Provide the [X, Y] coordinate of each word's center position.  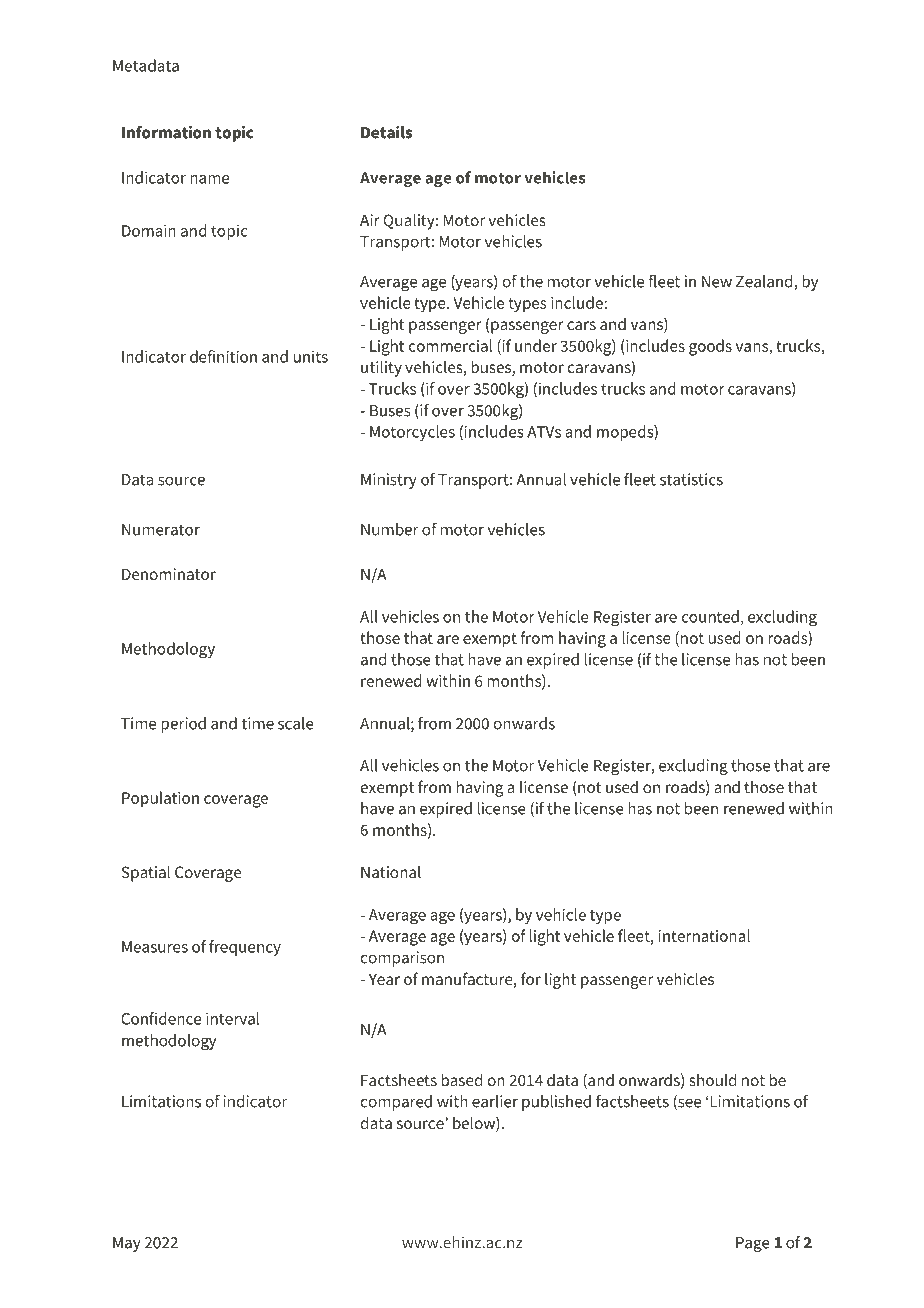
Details [386, 132]
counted [711, 617]
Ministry [389, 481]
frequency [245, 948]
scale [296, 723]
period [183, 725]
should [712, 1079]
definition [223, 356]
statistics [691, 479]
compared [396, 1103]
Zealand [765, 282]
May [127, 1244]
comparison [402, 959]
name [209, 179]
